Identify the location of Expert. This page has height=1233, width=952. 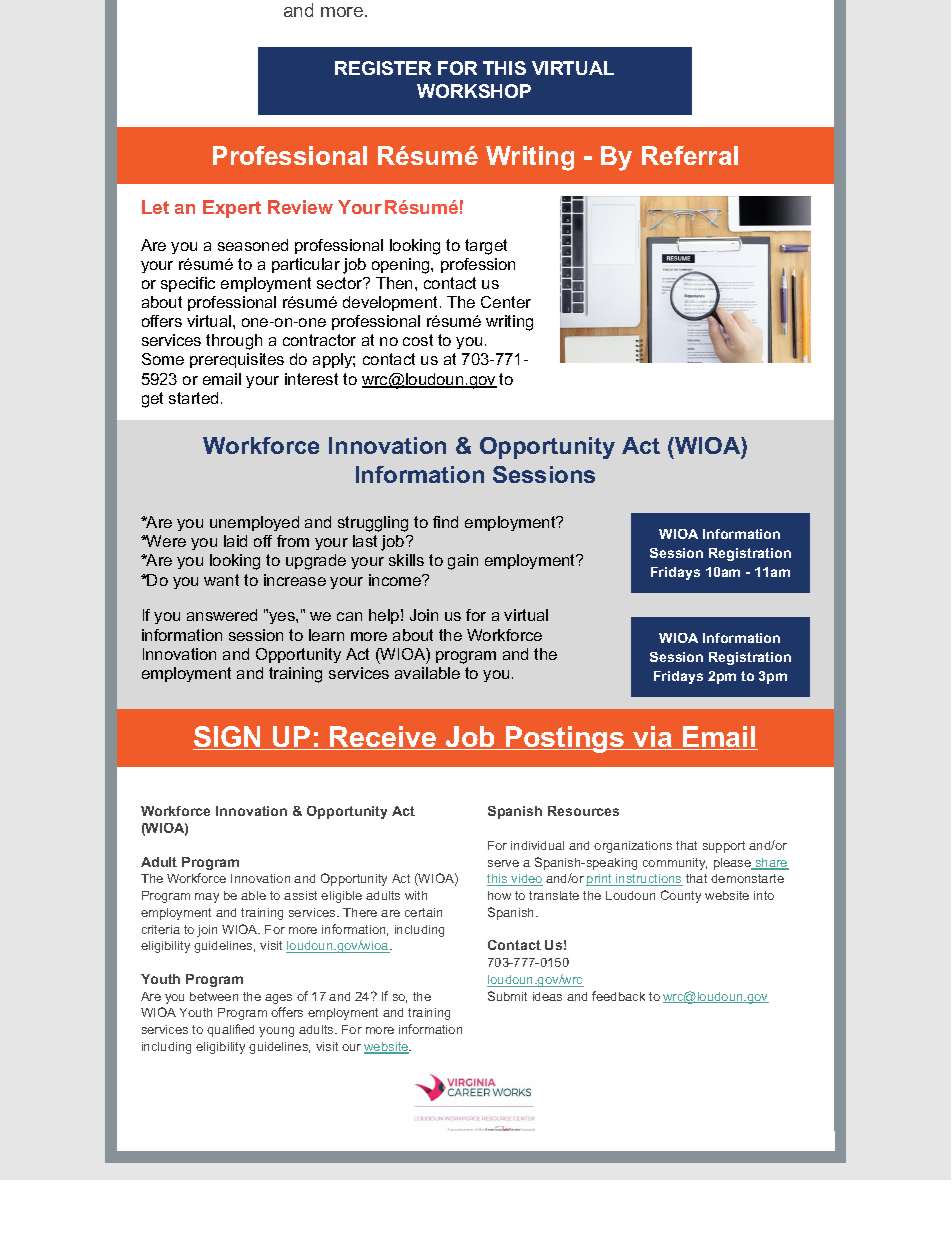
(232, 209).
